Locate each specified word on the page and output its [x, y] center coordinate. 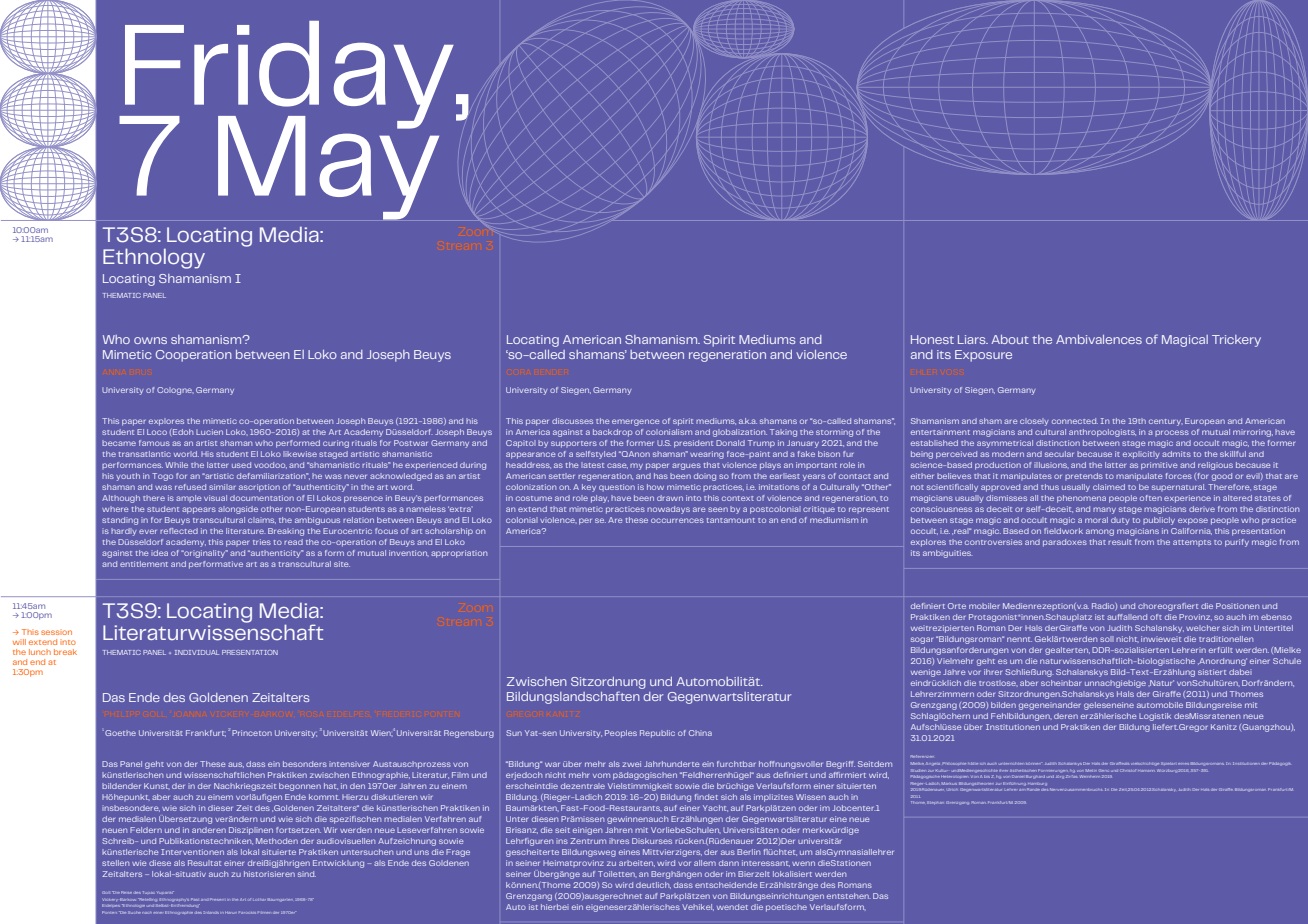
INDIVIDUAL [197, 652]
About [1010, 339]
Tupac [149, 892]
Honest [932, 339]
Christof [1128, 770]
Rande [1033, 789]
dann [729, 863]
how [655, 487]
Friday [288, 76]
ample [188, 498]
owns [150, 340]
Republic [657, 734]
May [328, 166]
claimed [1109, 487]
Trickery [1236, 341]
